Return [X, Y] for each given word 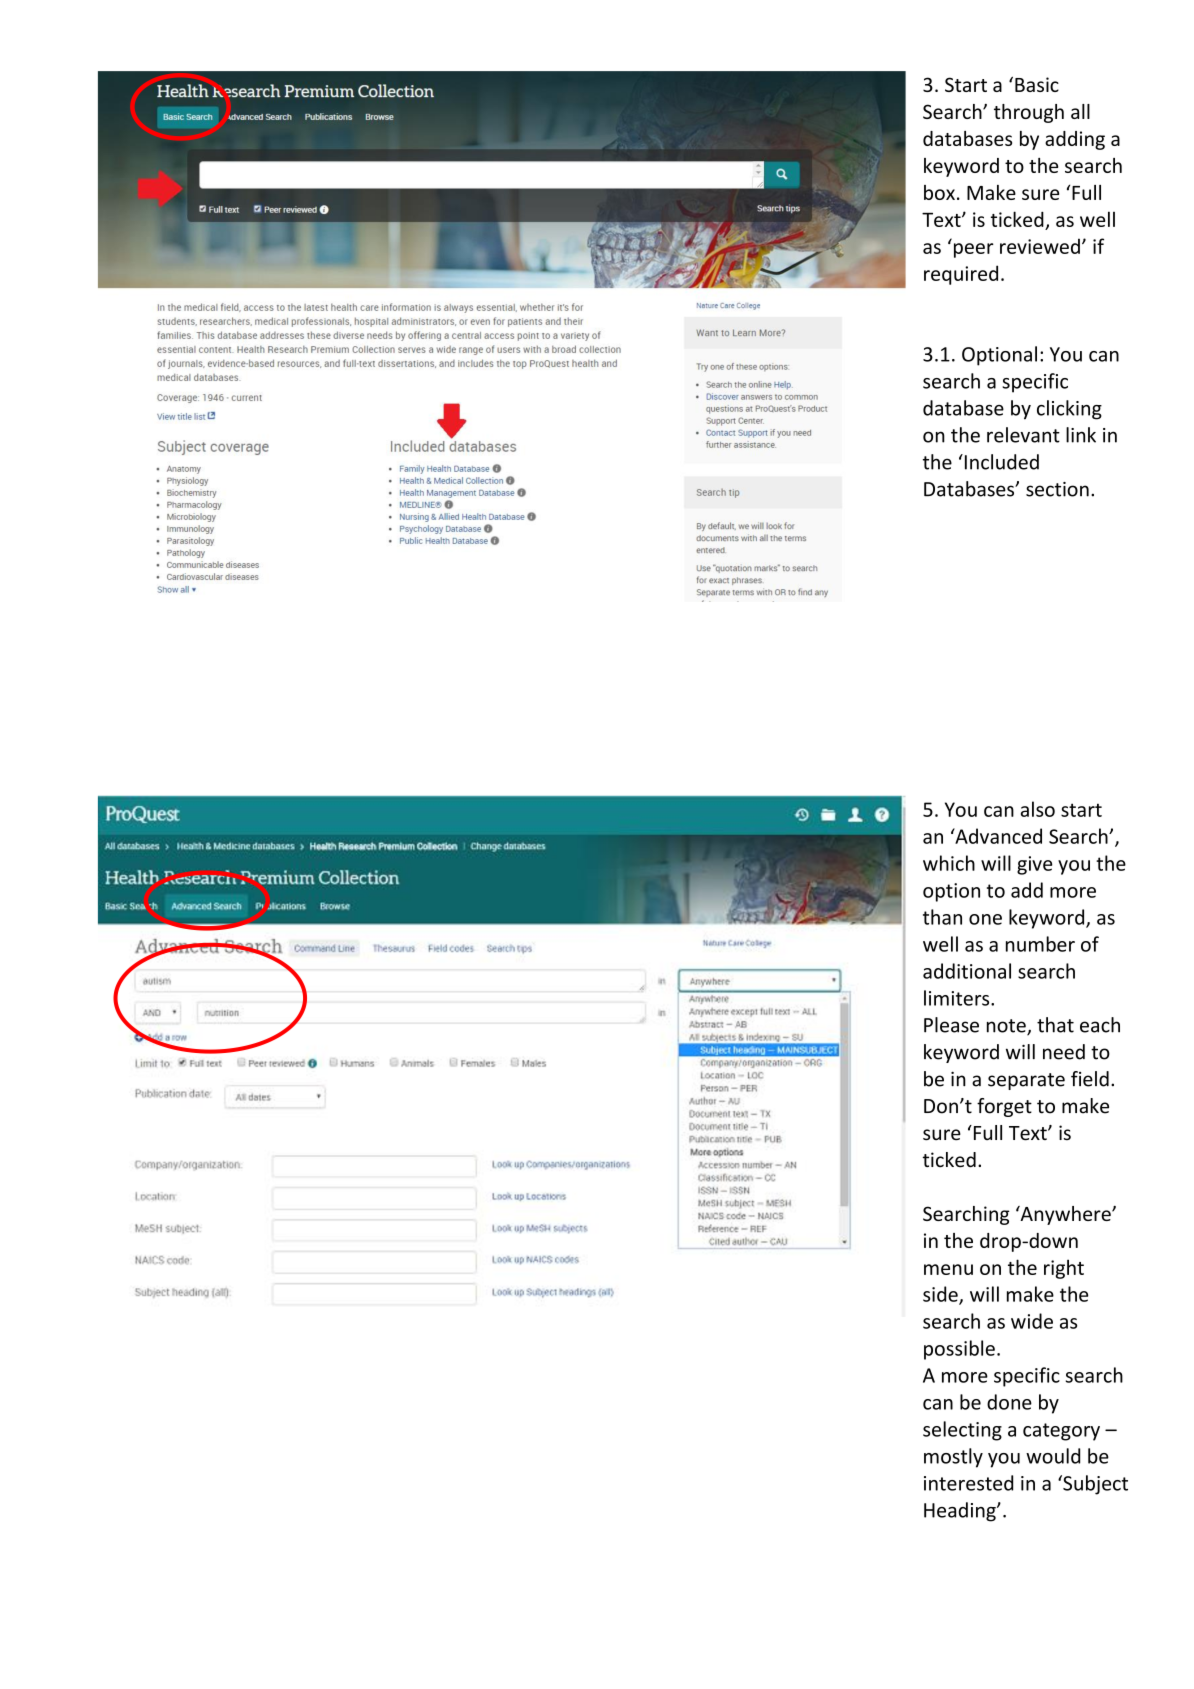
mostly [953, 1458]
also [1038, 809]
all [1080, 111]
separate [1026, 1081]
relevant [1023, 435]
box [939, 192]
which [949, 863]
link [1081, 435]
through [1029, 113]
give [1034, 865]
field [1090, 1079]
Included [1000, 462]
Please [951, 1025]
